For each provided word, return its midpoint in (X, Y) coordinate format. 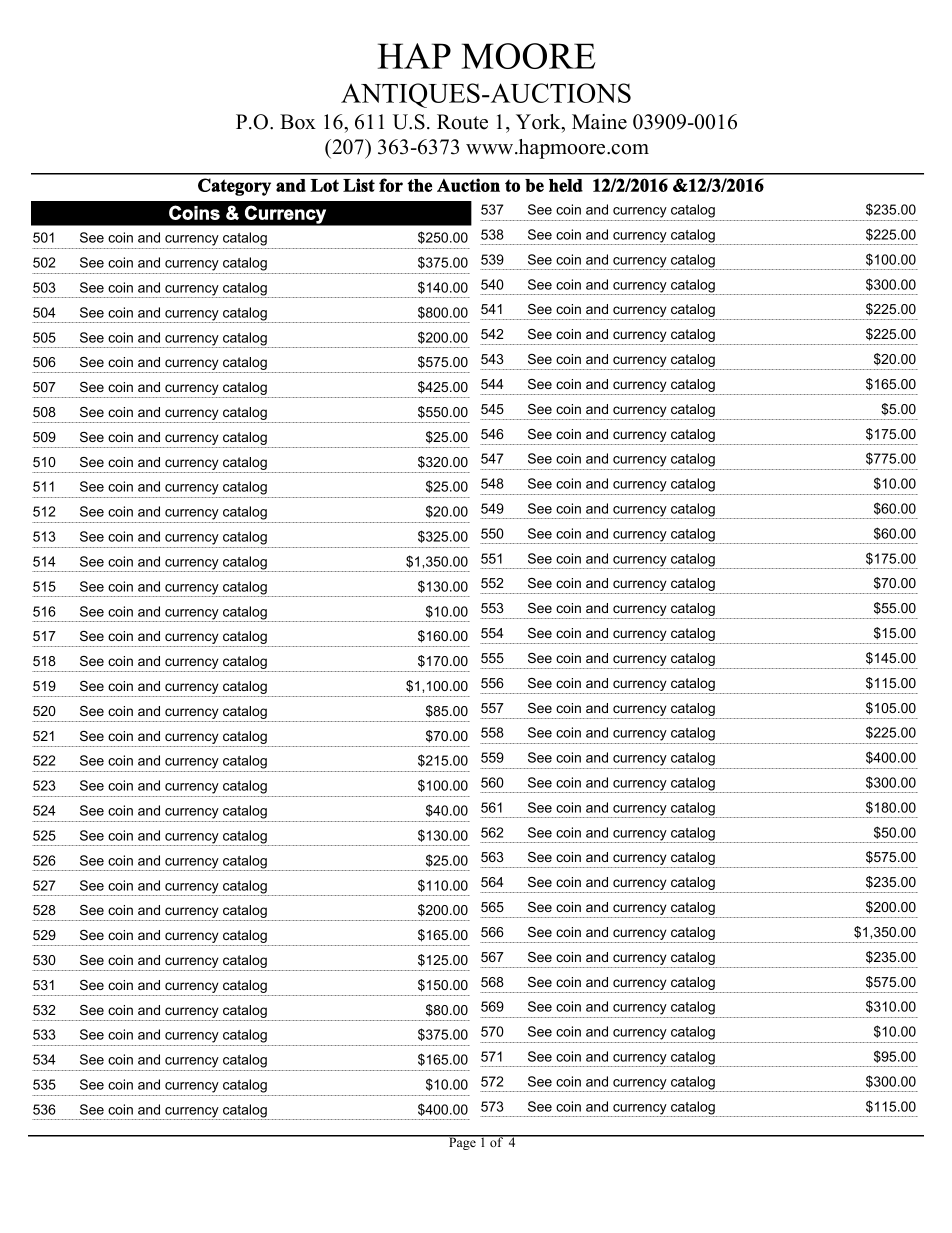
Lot (324, 185)
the (419, 185)
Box (298, 122)
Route (462, 122)
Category (234, 187)
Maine (599, 122)
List (359, 185)
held (566, 185)
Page (462, 1143)
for (391, 185)
